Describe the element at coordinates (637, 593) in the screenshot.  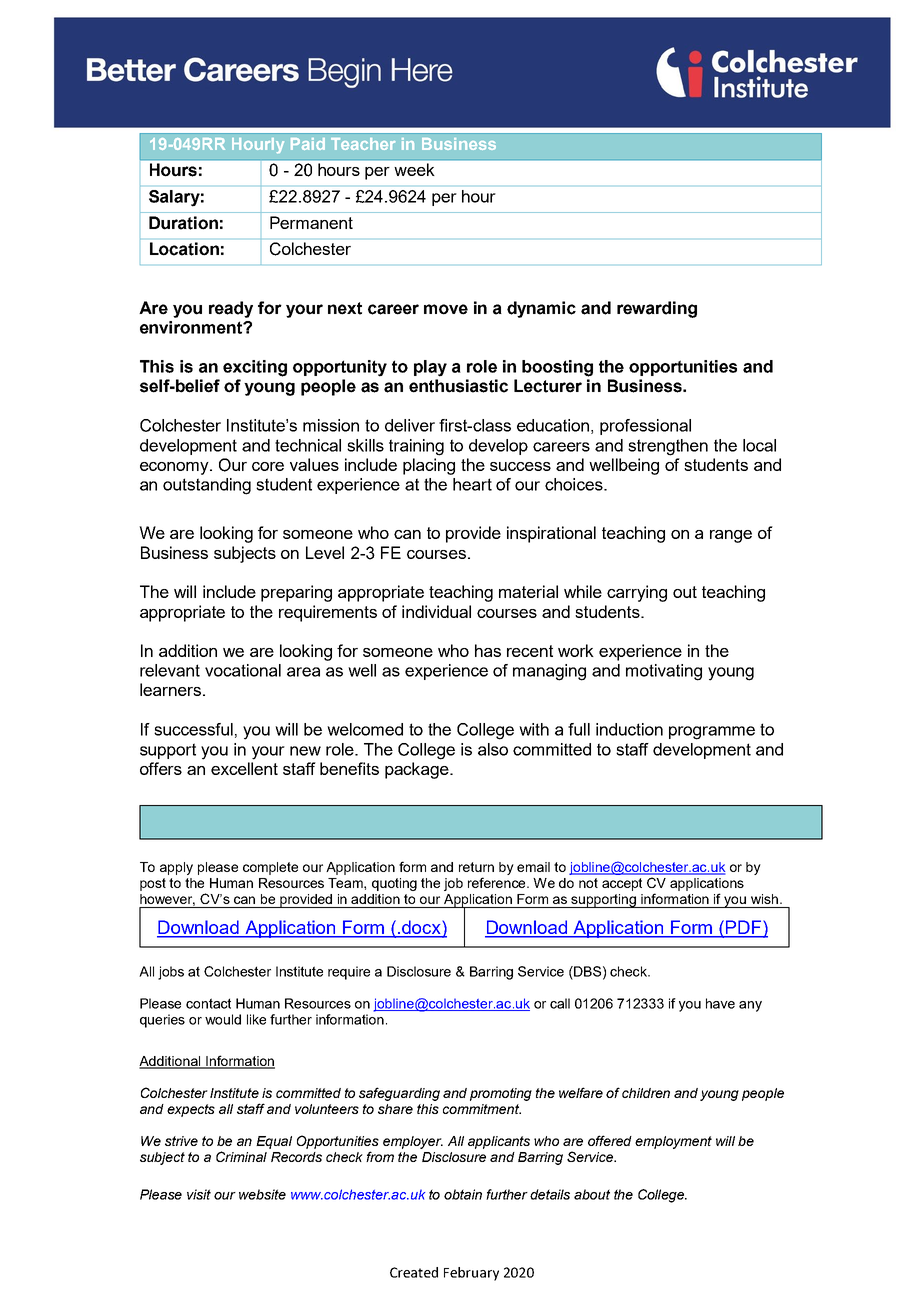
I see `carrying` at that location.
